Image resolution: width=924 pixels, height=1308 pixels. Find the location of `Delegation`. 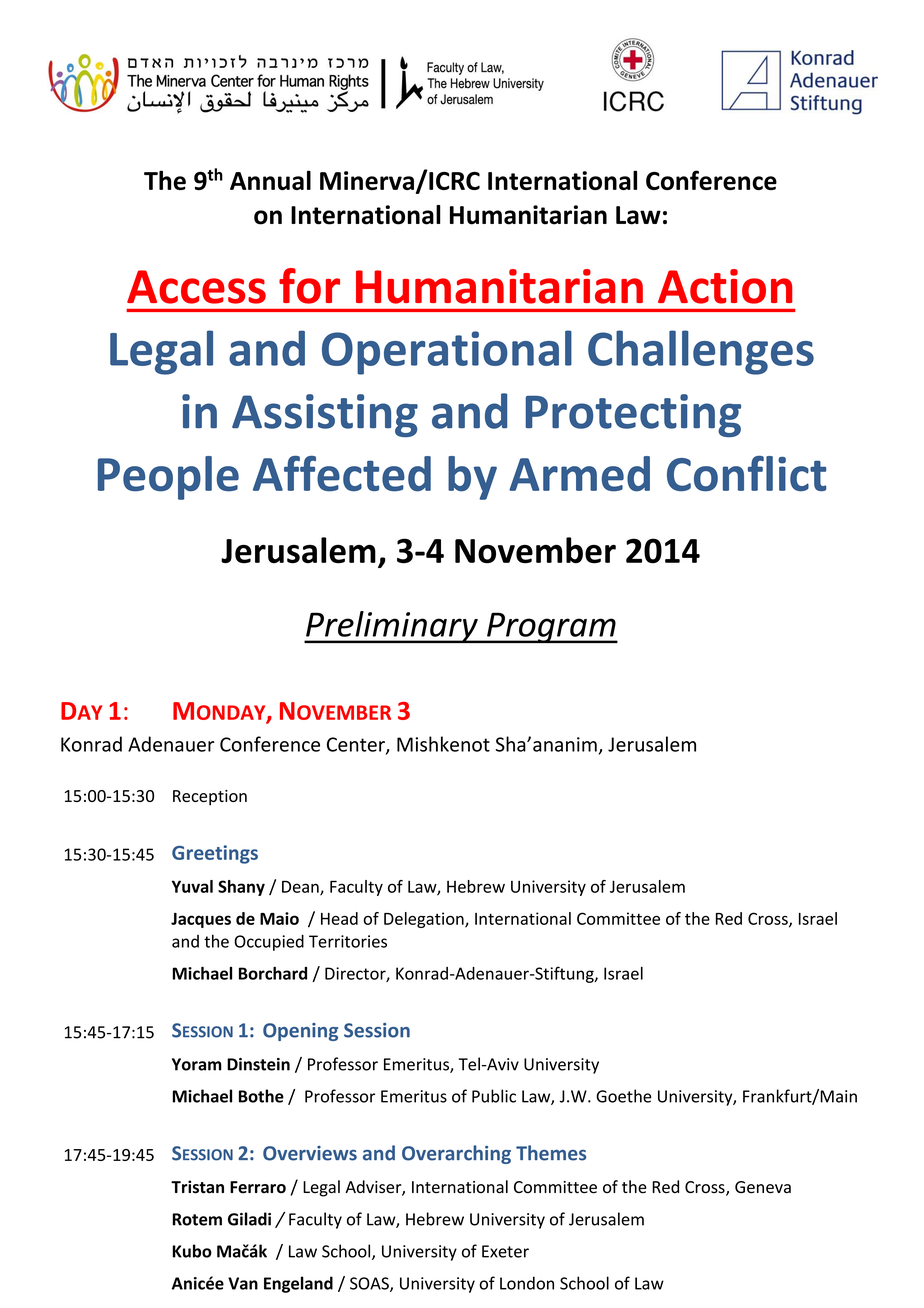

Delegation is located at coordinates (425, 920).
